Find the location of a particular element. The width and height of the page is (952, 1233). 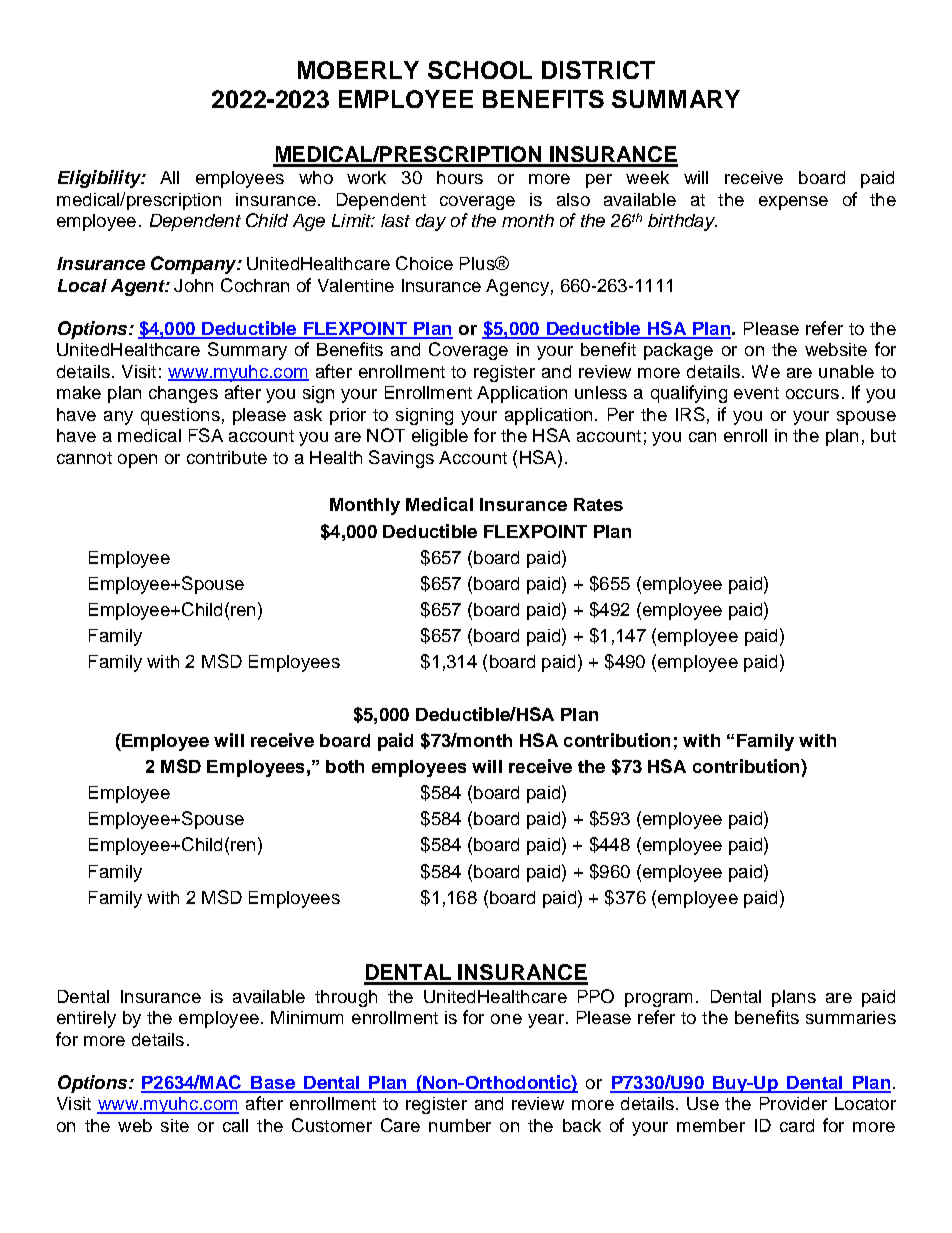

both is located at coordinates (345, 766).
